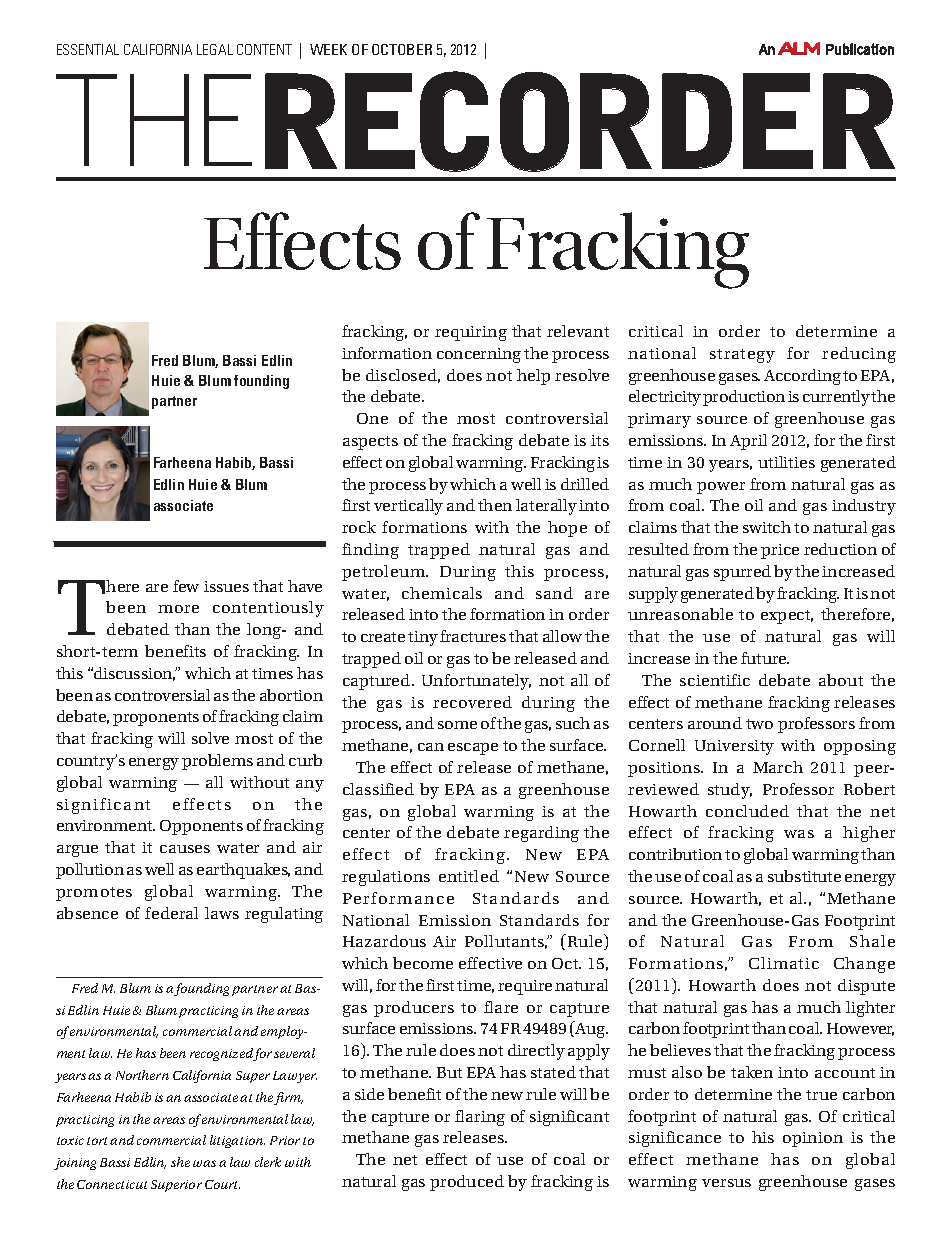 This screenshot has height=1233, width=952. I want to click on then, so click(495, 505).
